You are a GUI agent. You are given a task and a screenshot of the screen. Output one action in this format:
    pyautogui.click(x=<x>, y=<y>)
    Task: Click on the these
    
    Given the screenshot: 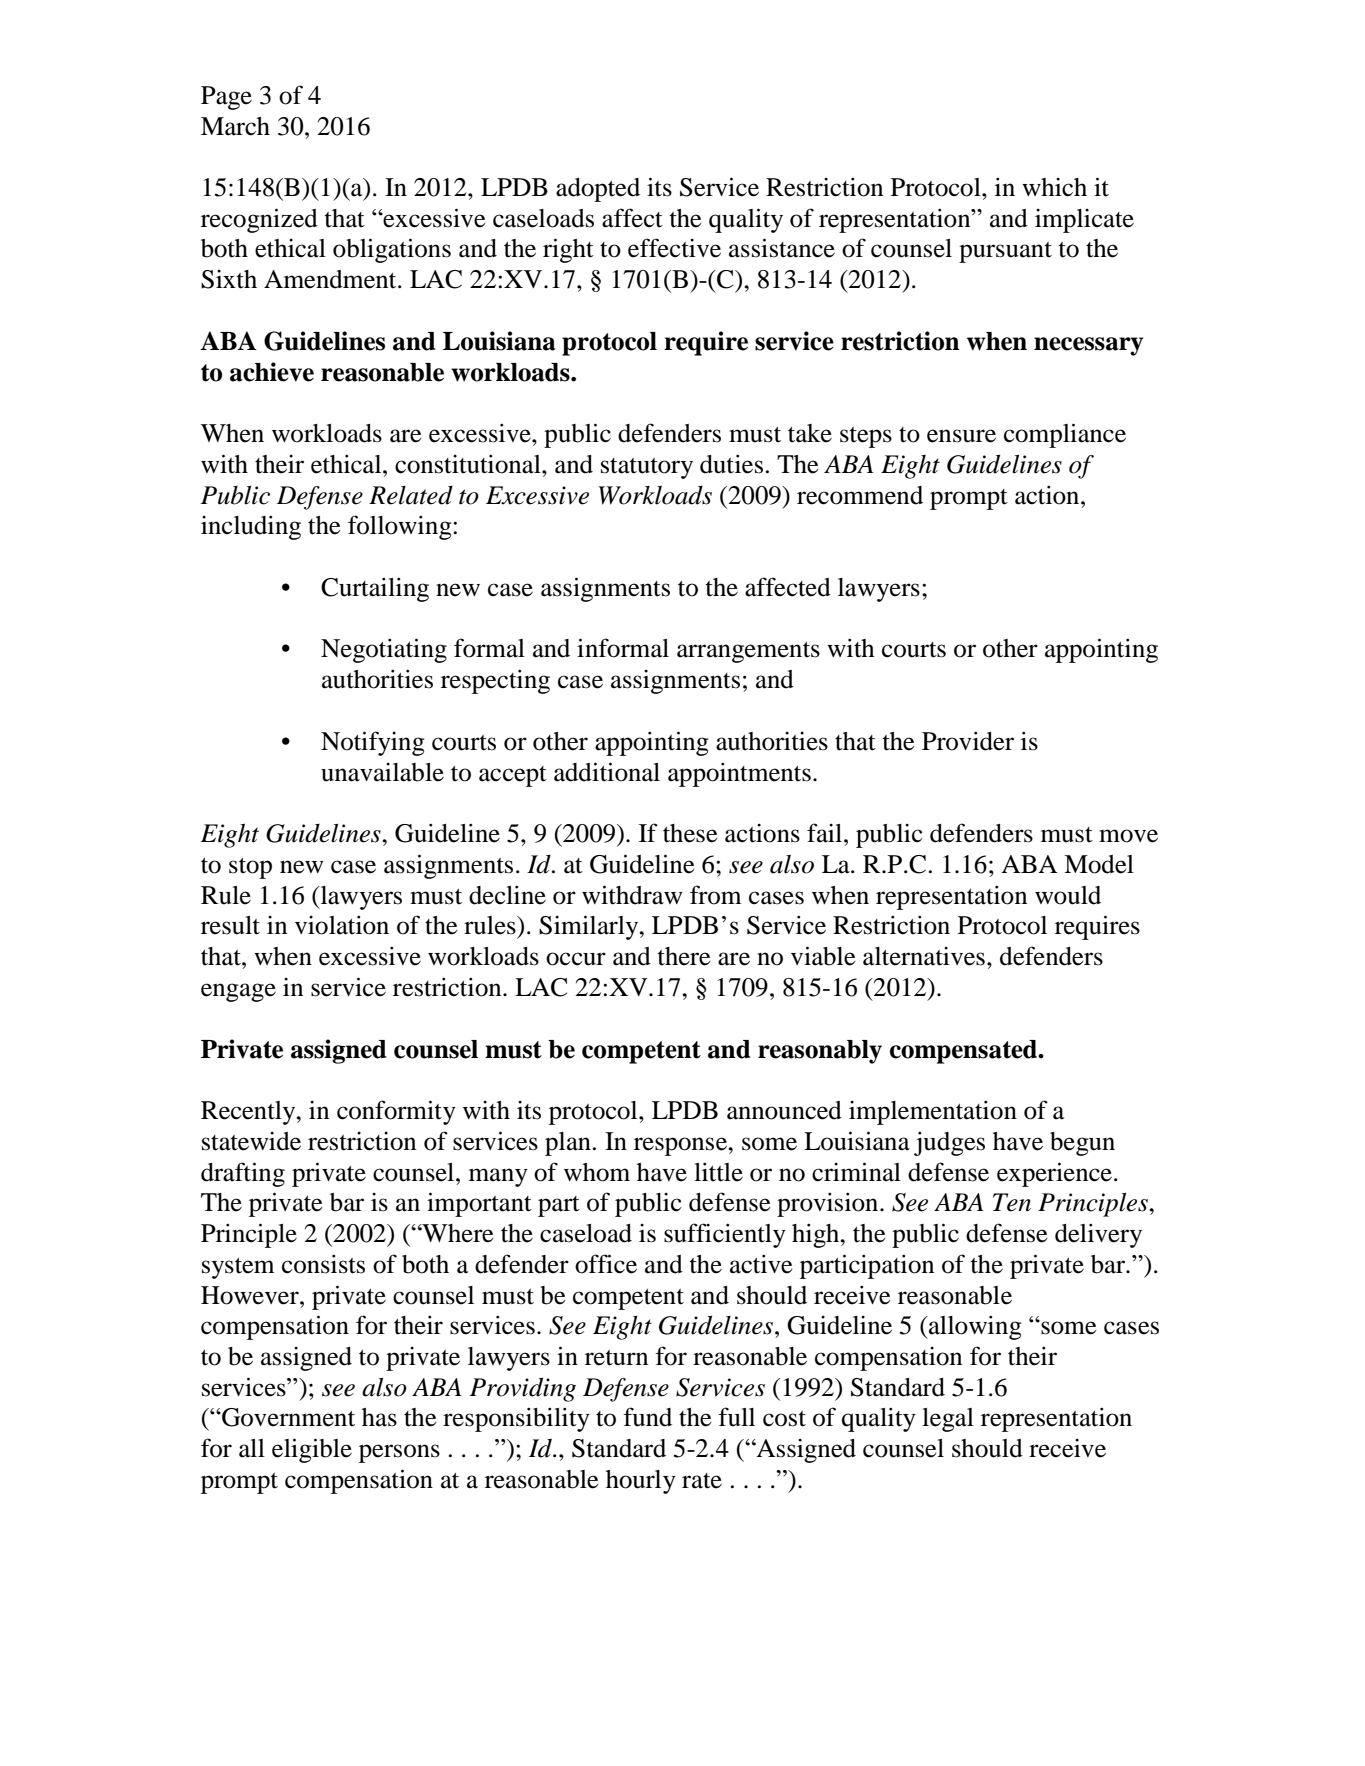 What is the action you would take?
    pyautogui.click(x=690, y=833)
